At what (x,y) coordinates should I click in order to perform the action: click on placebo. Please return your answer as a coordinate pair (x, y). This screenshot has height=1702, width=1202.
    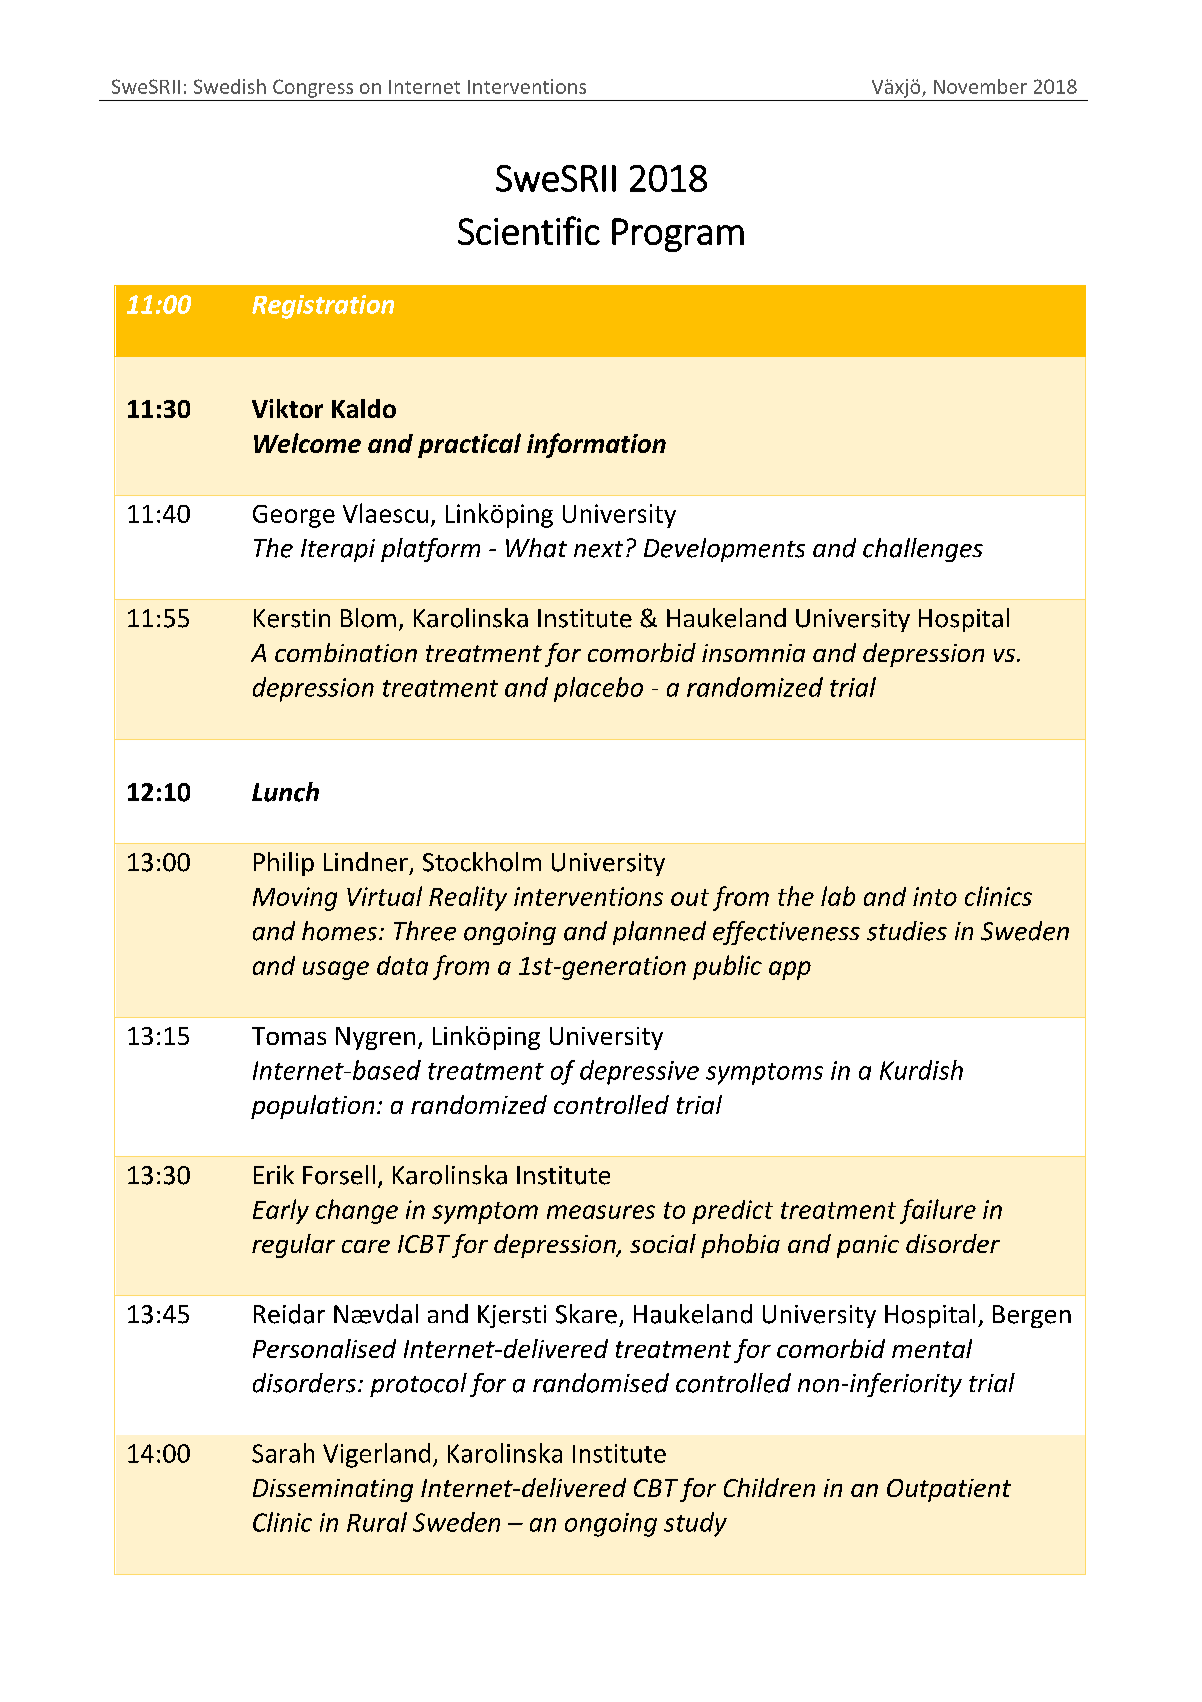
    Looking at the image, I should click on (598, 689).
